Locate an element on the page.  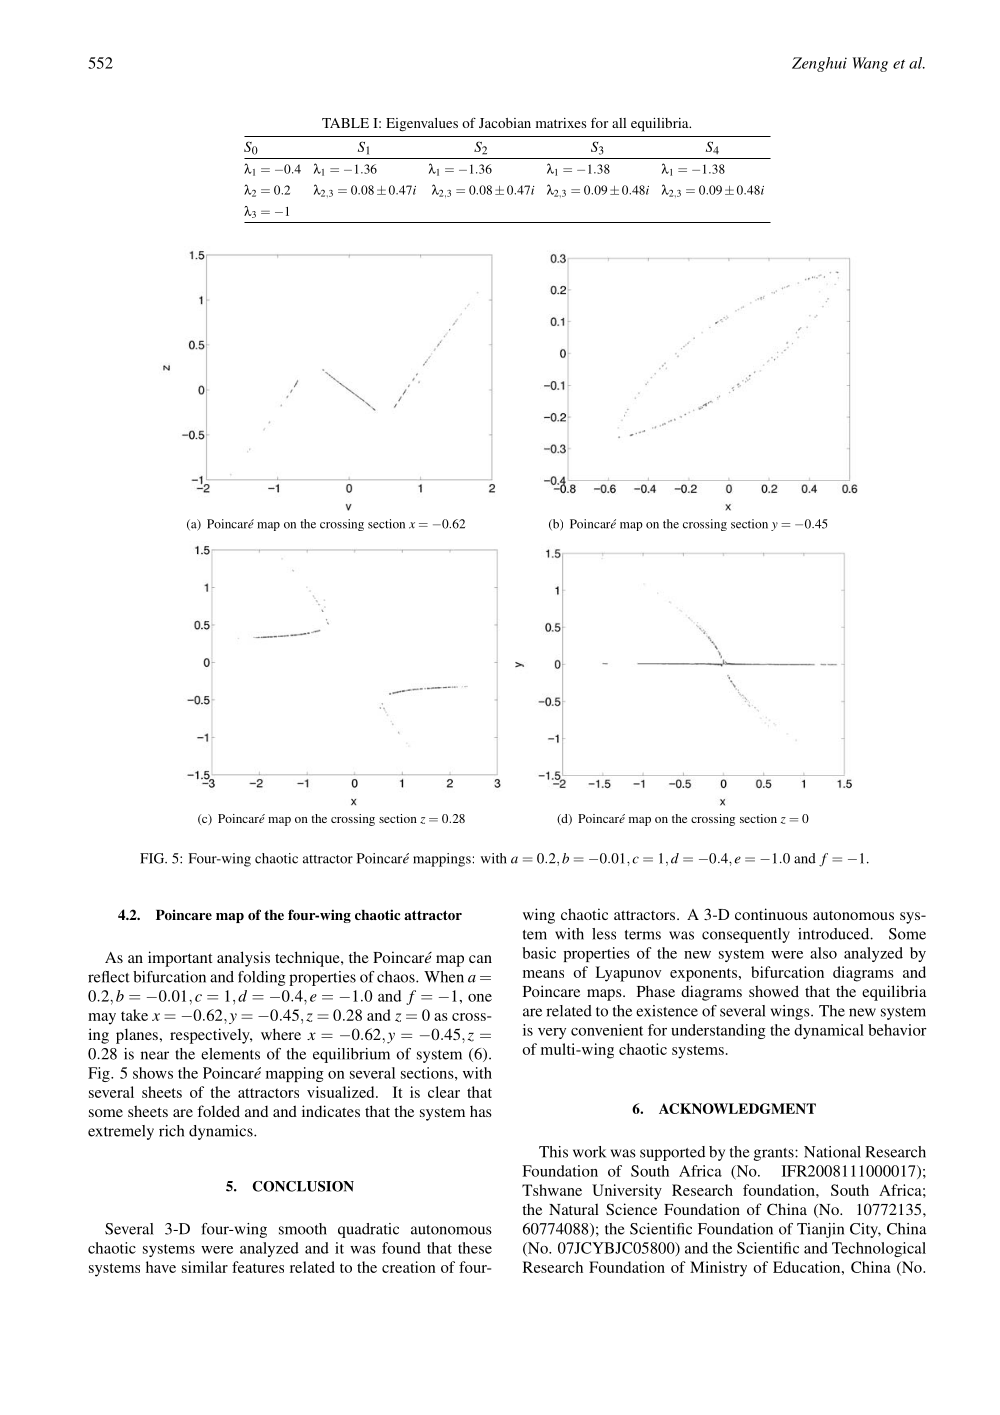
continuous is located at coordinates (771, 914).
